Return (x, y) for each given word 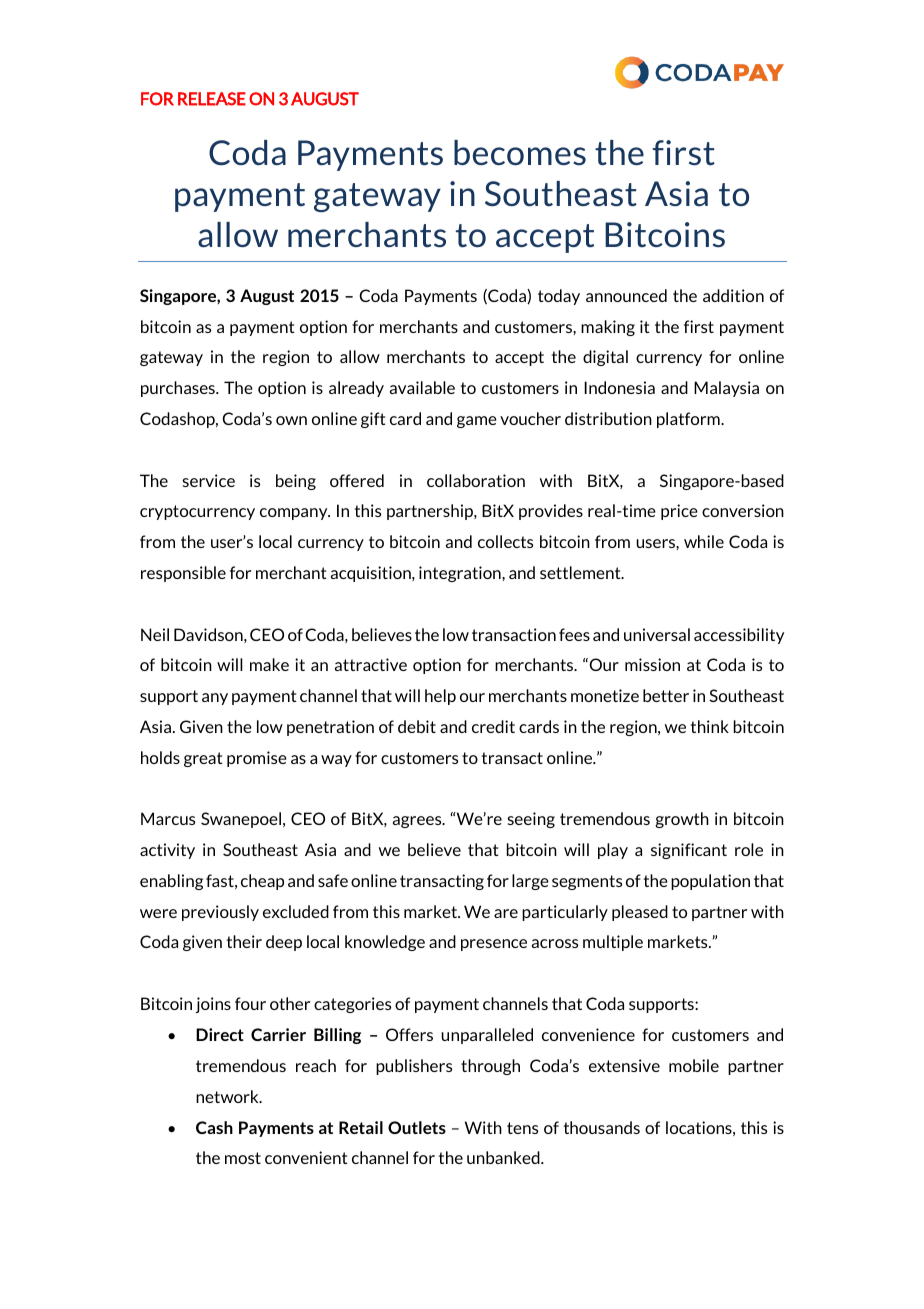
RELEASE (212, 99)
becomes (520, 152)
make (269, 664)
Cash (214, 1127)
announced (626, 295)
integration (461, 574)
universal (657, 634)
